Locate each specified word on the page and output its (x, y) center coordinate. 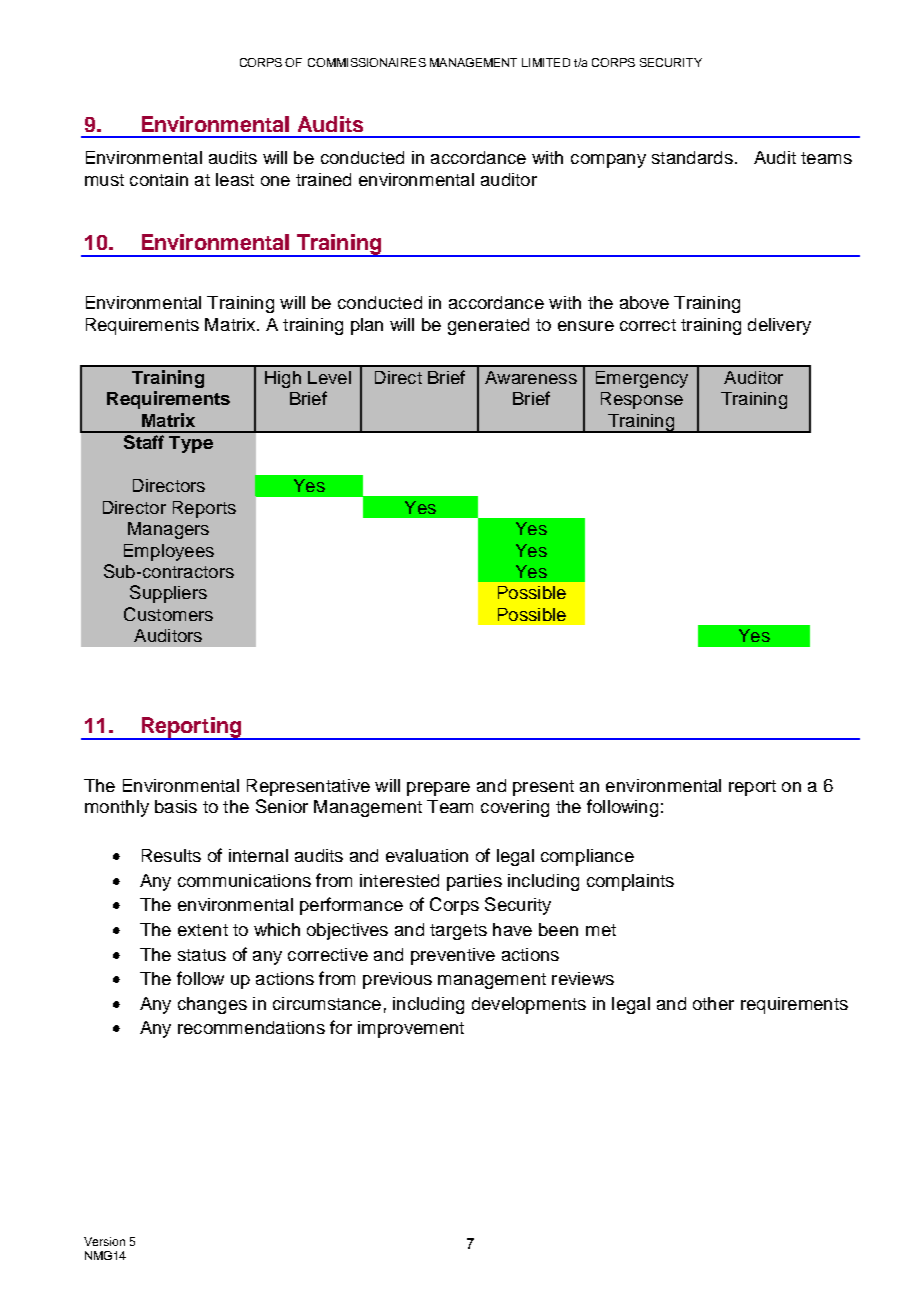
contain (159, 179)
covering (515, 808)
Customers (168, 614)
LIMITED (546, 62)
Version (104, 1241)
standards (692, 157)
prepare (438, 789)
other (713, 1003)
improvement (411, 1029)
